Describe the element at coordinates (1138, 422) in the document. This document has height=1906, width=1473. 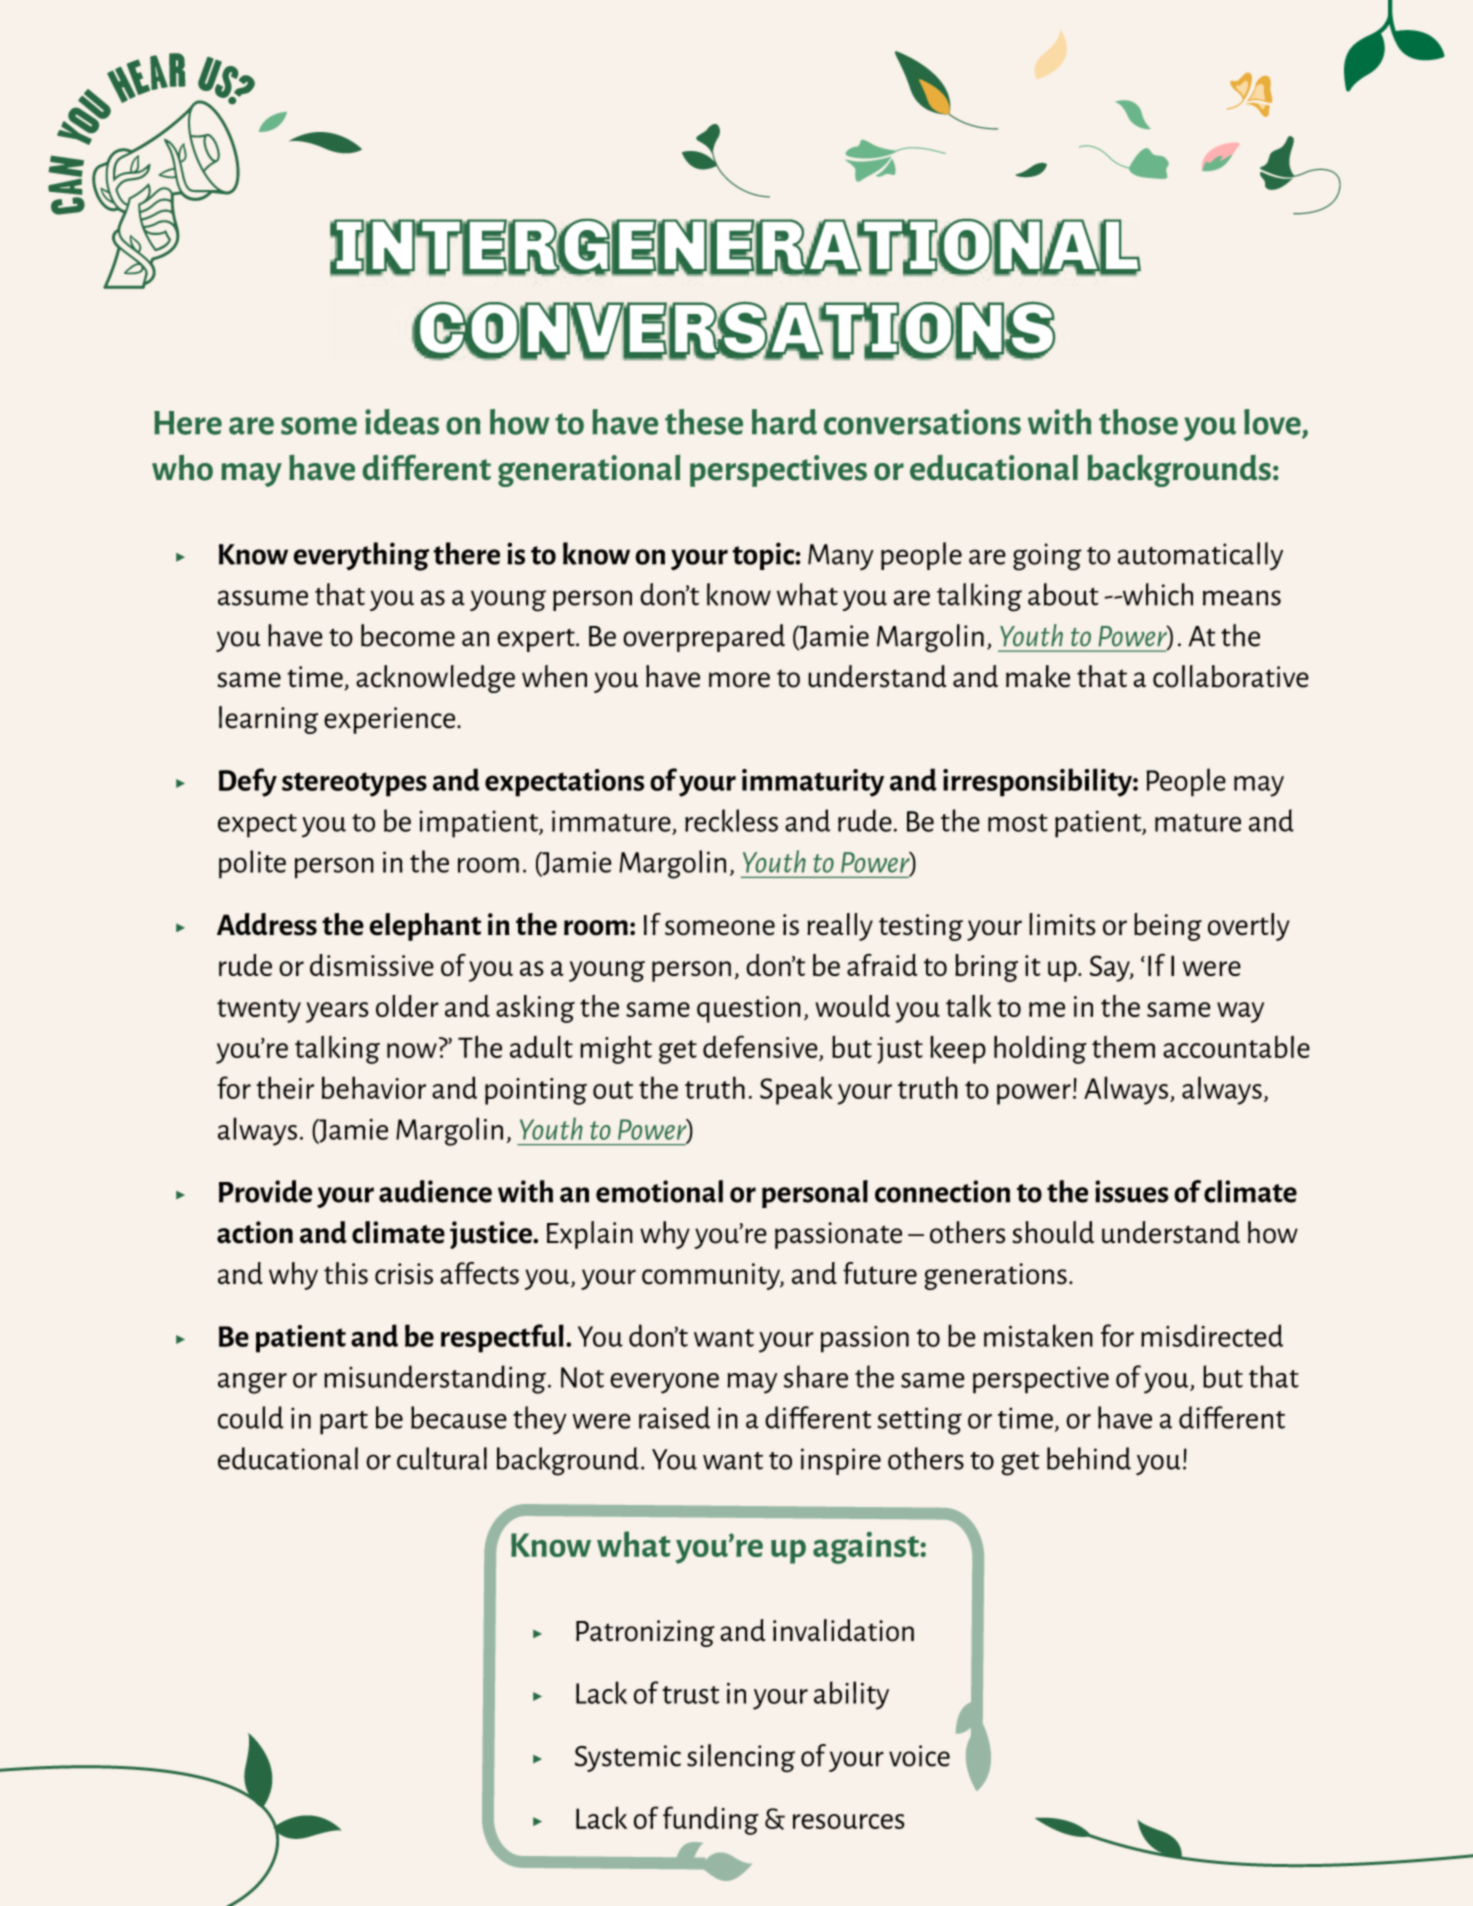
I see `those` at that location.
